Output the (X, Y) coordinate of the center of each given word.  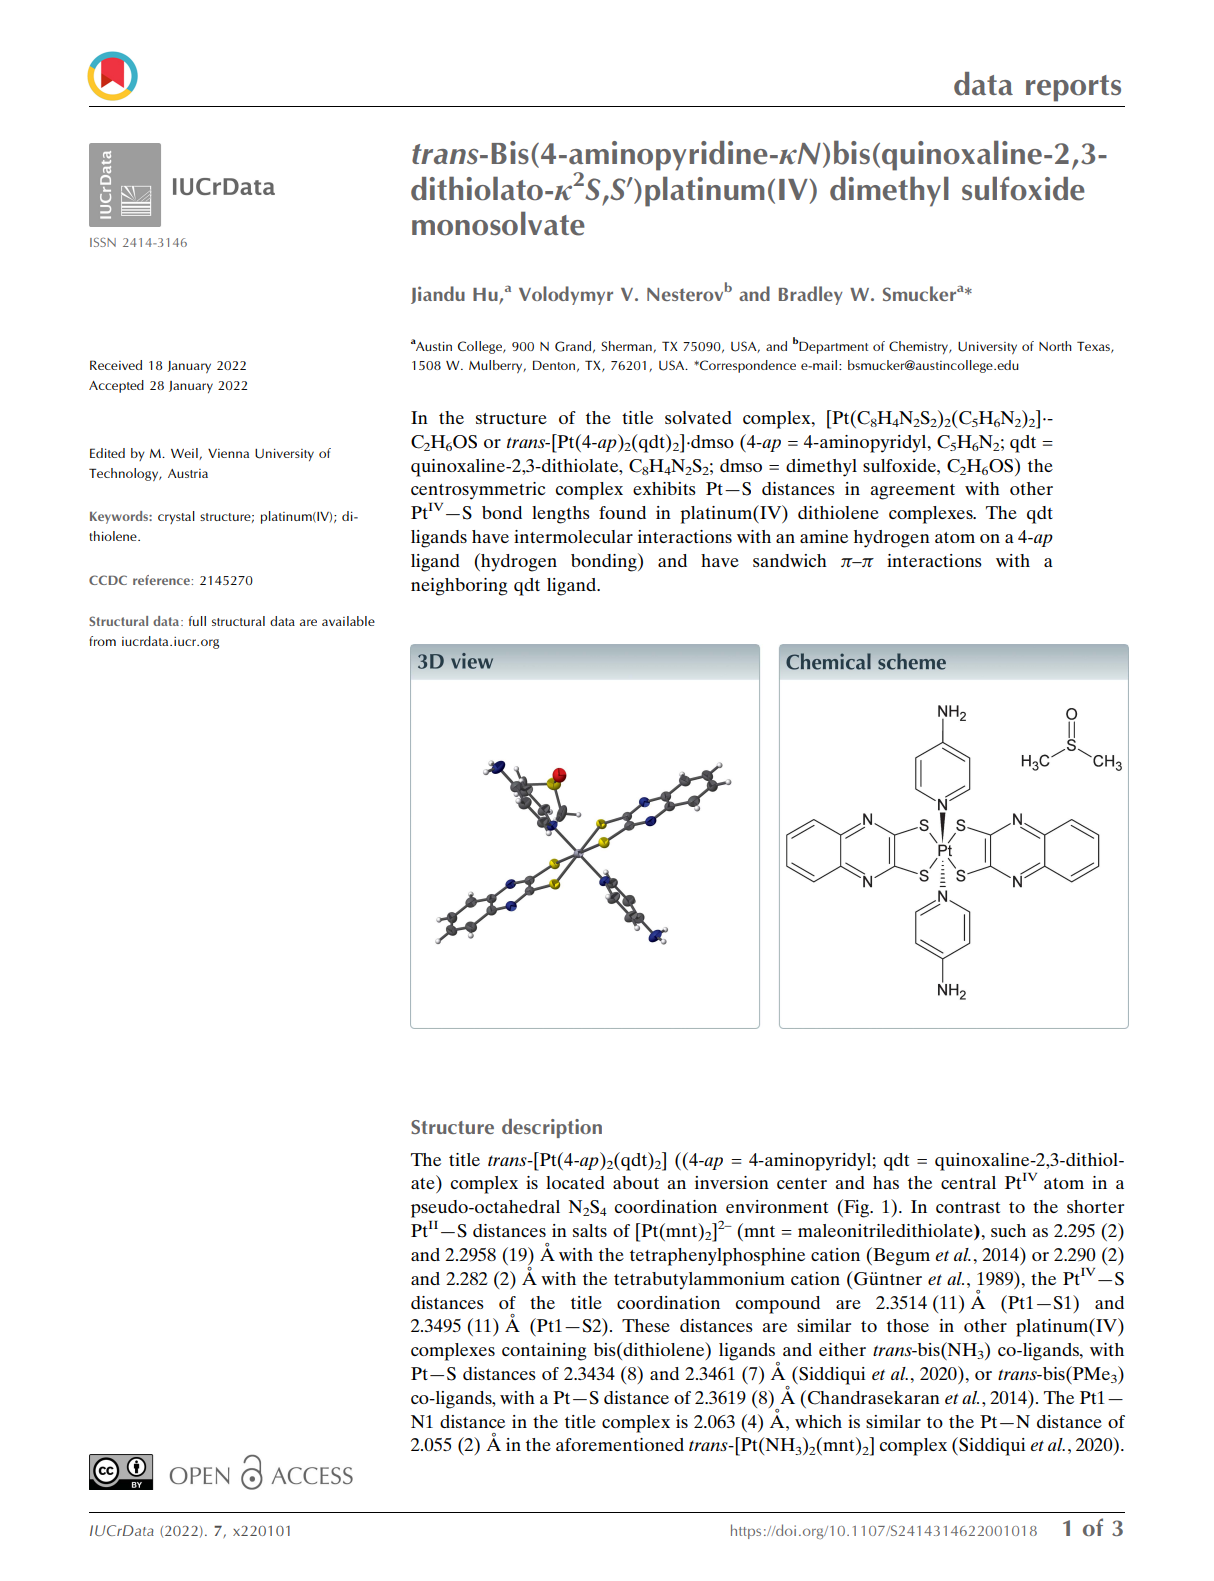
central (968, 1182)
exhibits (664, 488)
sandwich (790, 560)
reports (1073, 88)
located (575, 1182)
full (197, 621)
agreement (913, 492)
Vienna (228, 453)
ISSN (103, 242)
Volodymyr (566, 295)
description (552, 1128)
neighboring (459, 587)
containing (544, 1352)
